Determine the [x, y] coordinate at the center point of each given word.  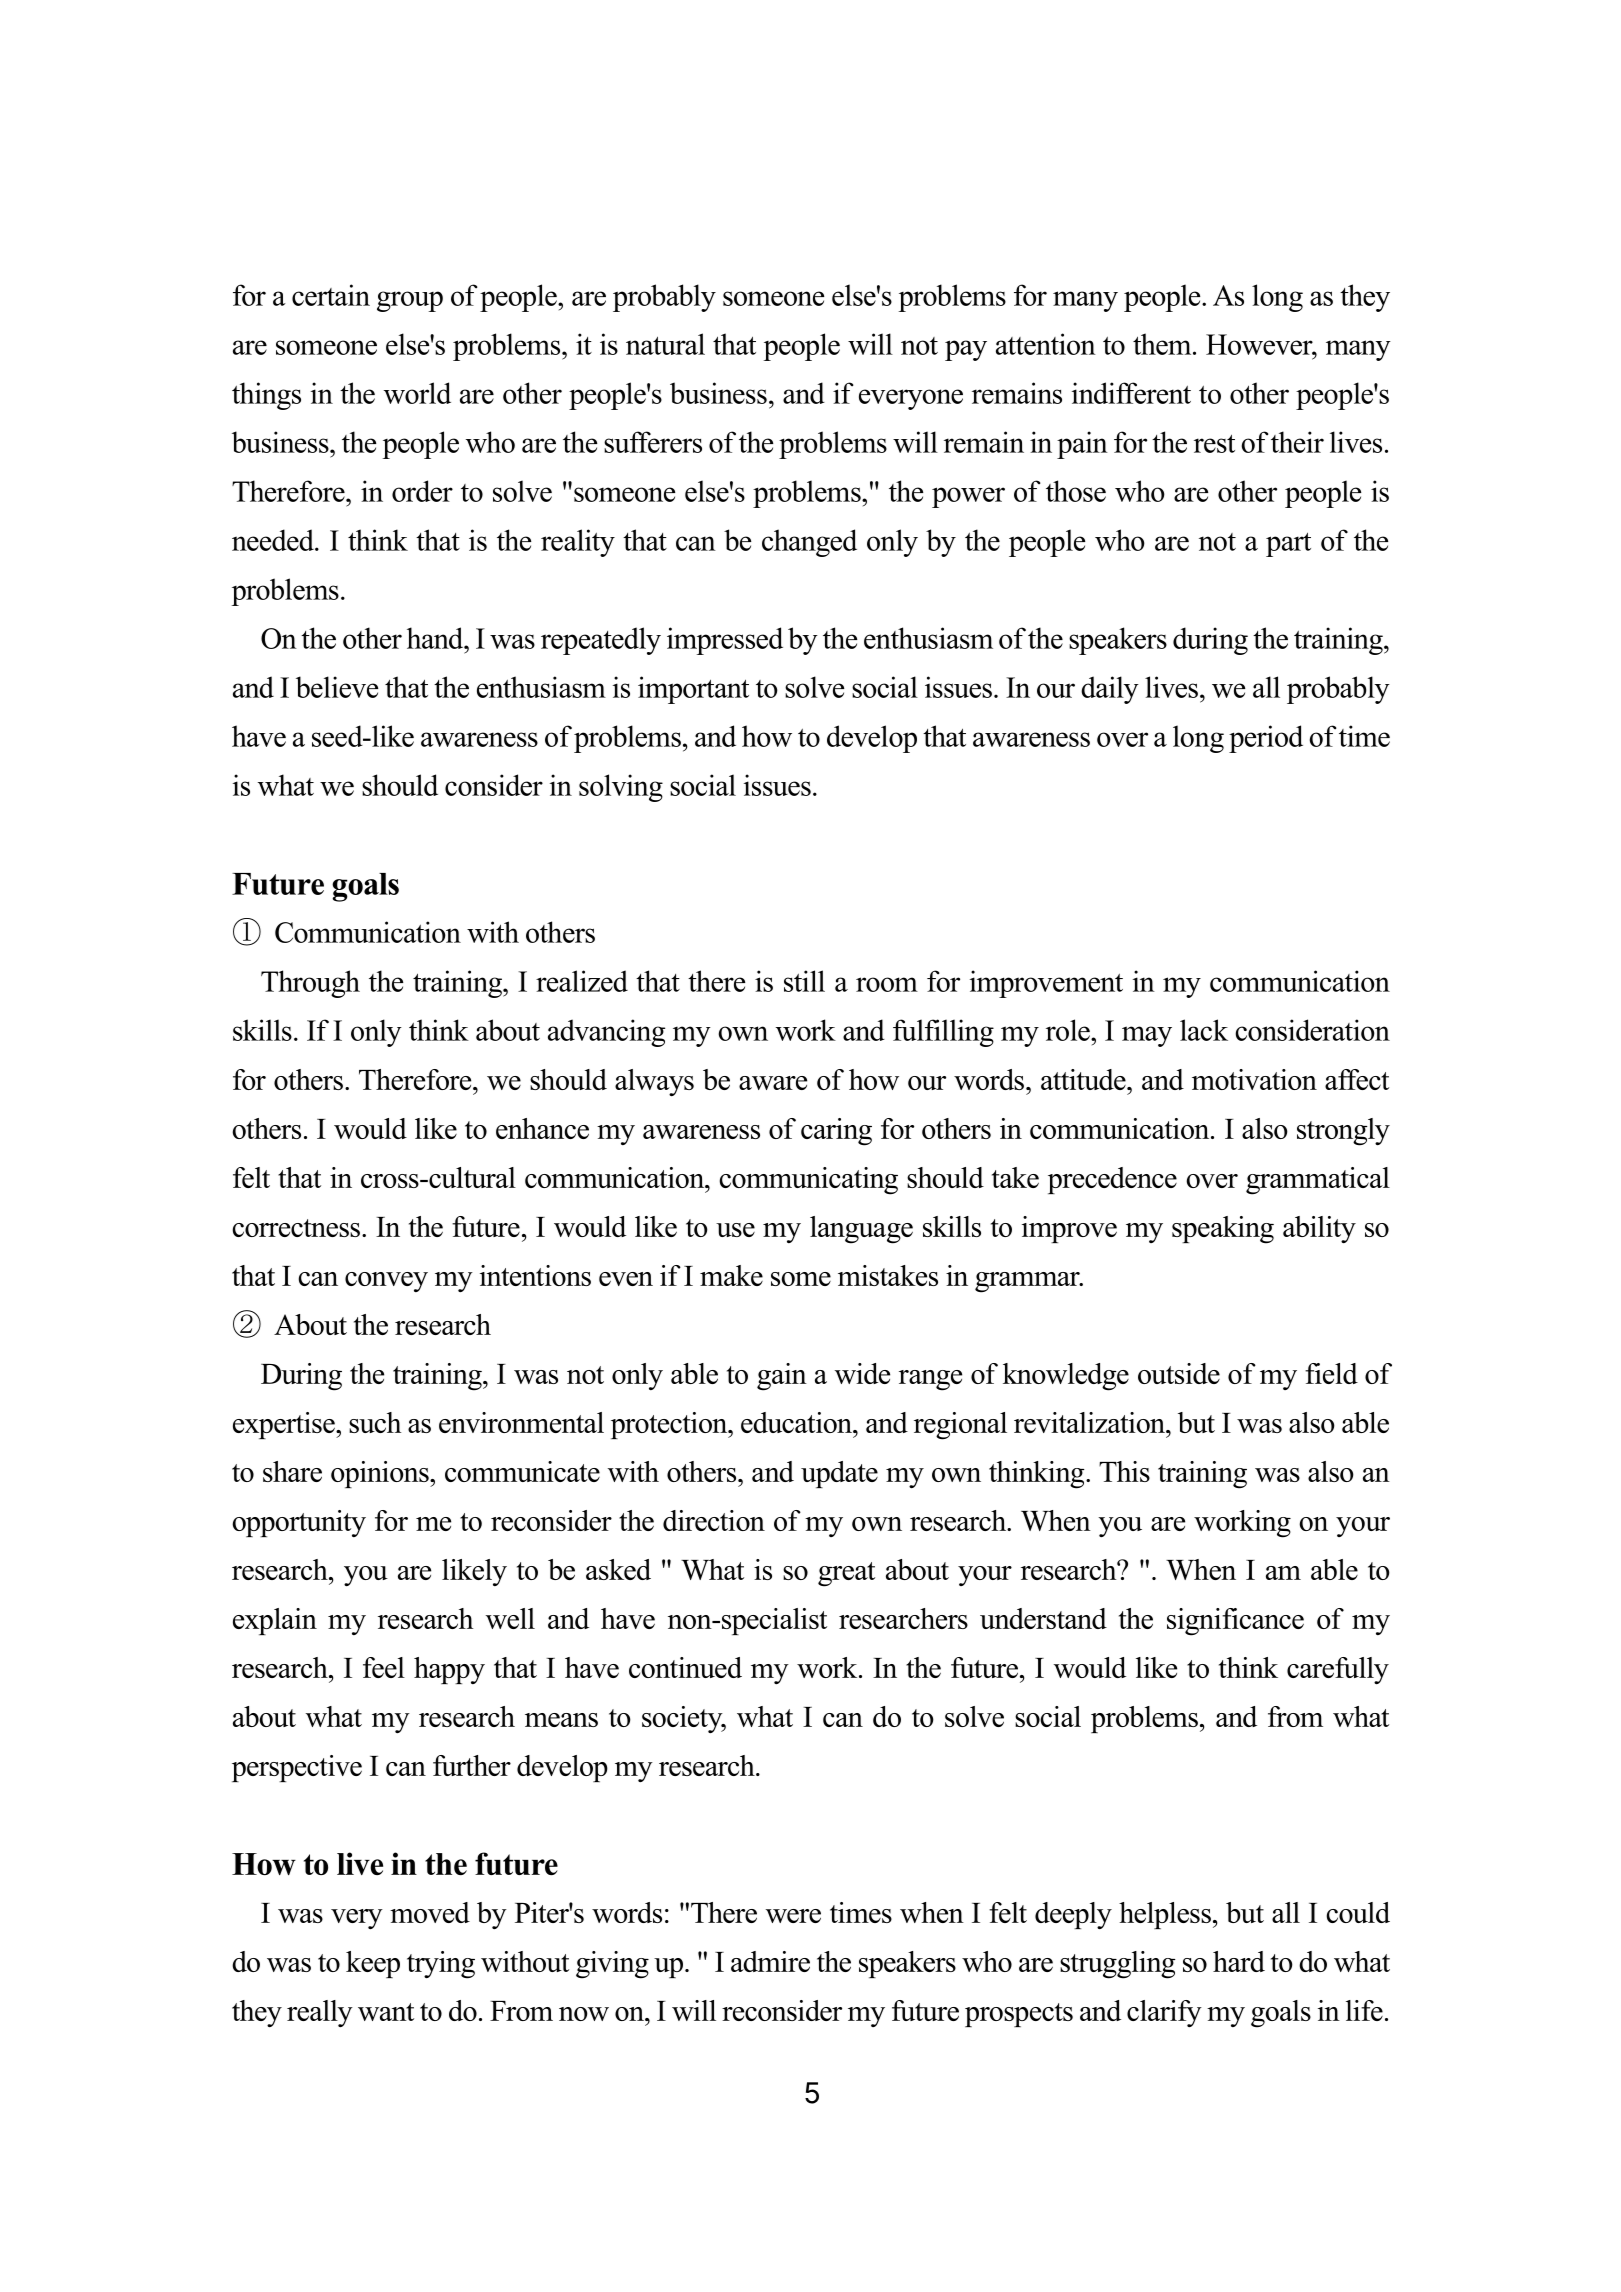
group [410, 301]
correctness [296, 1228]
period [1266, 739]
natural [665, 344]
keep [373, 1964]
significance [1235, 1622]
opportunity [299, 1523]
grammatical [1318, 1181]
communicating [809, 1181]
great [846, 1574]
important [693, 690]
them [1163, 344]
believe [337, 687]
